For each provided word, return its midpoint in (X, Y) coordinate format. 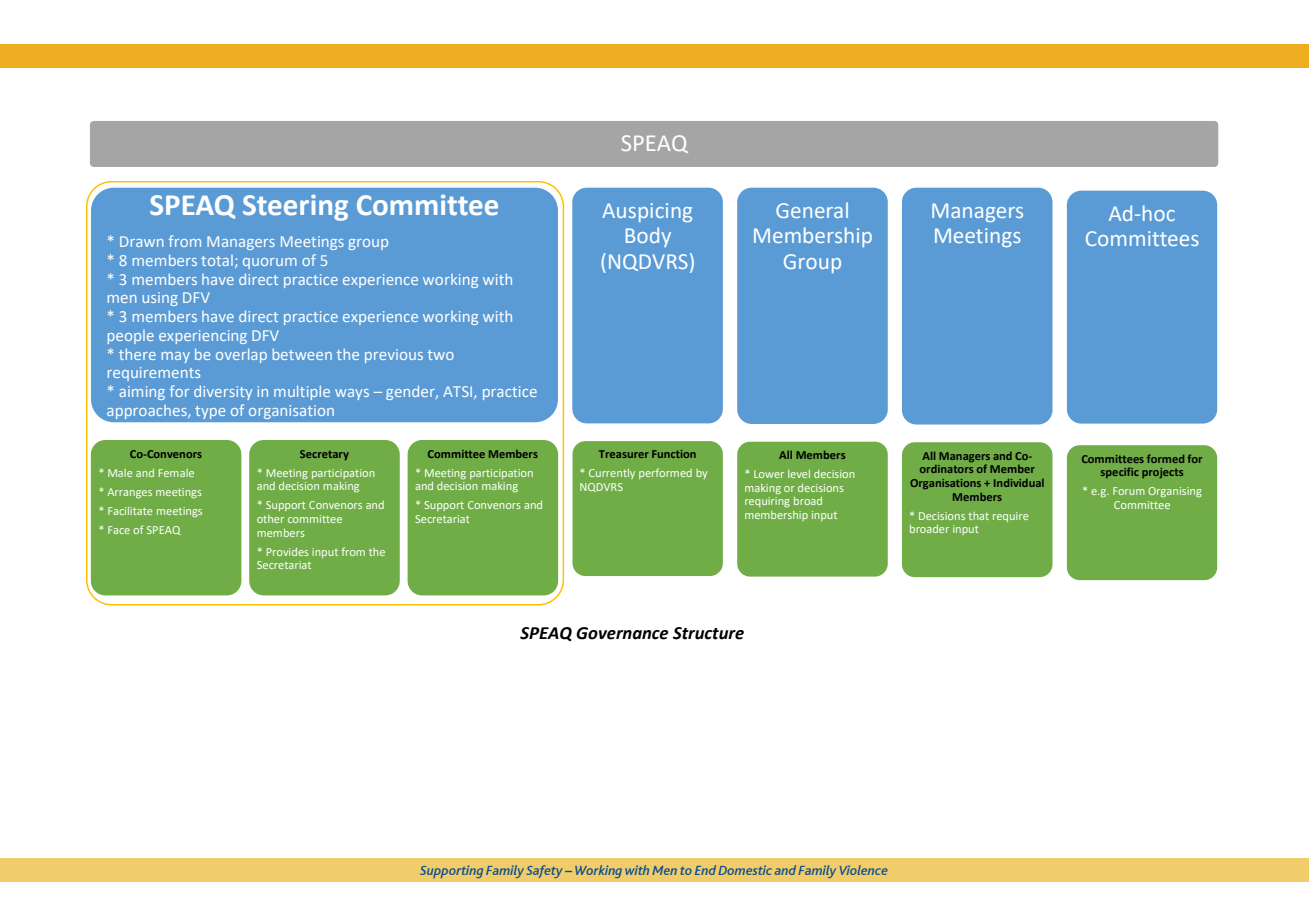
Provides (288, 552)
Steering (295, 208)
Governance (622, 633)
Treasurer (624, 454)
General (812, 210)
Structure (708, 633)
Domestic (745, 870)
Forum (1129, 491)
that (978, 516)
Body (648, 237)
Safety (544, 871)
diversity (223, 393)
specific (1120, 472)
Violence (863, 870)
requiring (767, 502)
